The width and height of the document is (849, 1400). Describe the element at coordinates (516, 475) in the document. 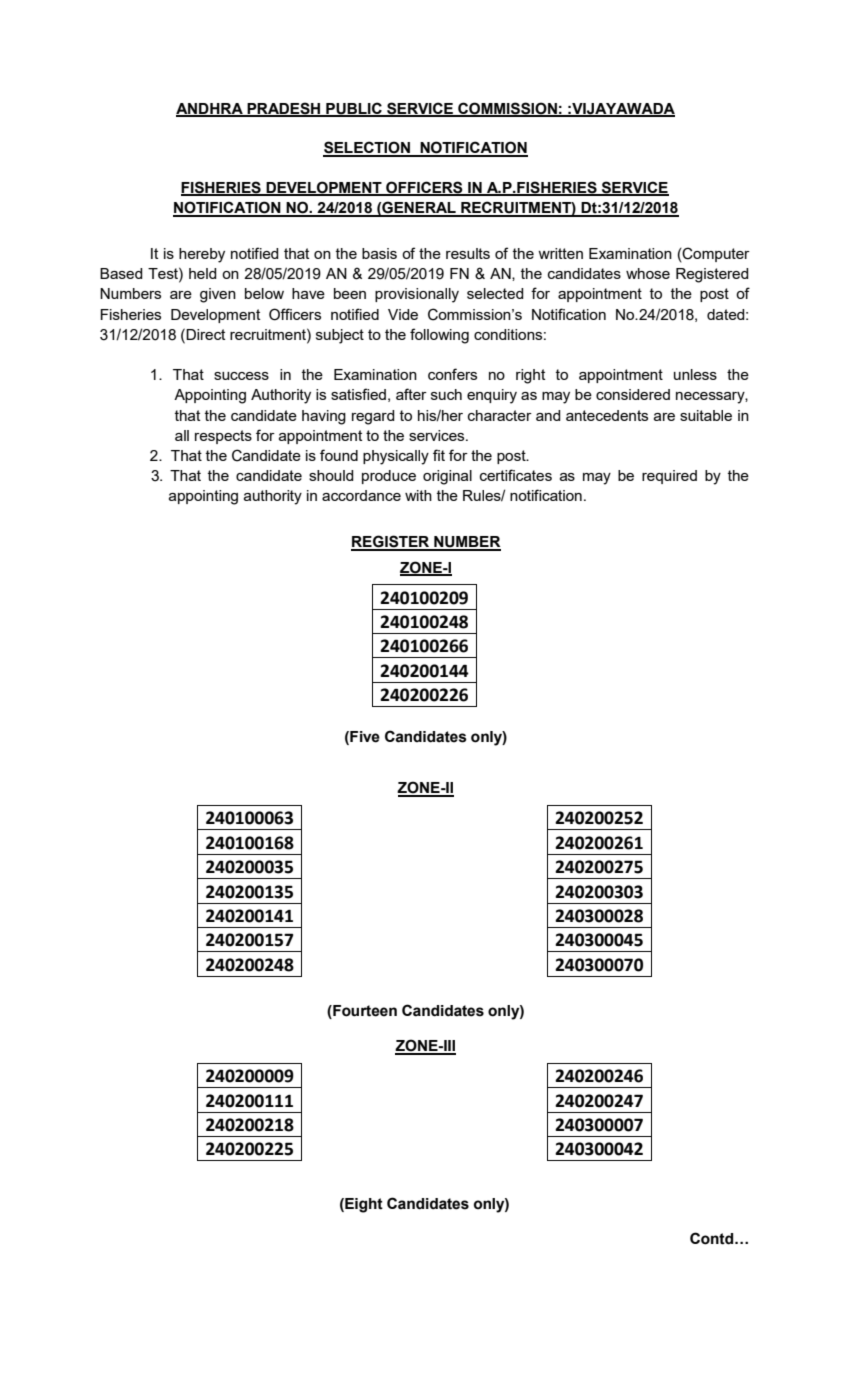

I see `certificates` at that location.
